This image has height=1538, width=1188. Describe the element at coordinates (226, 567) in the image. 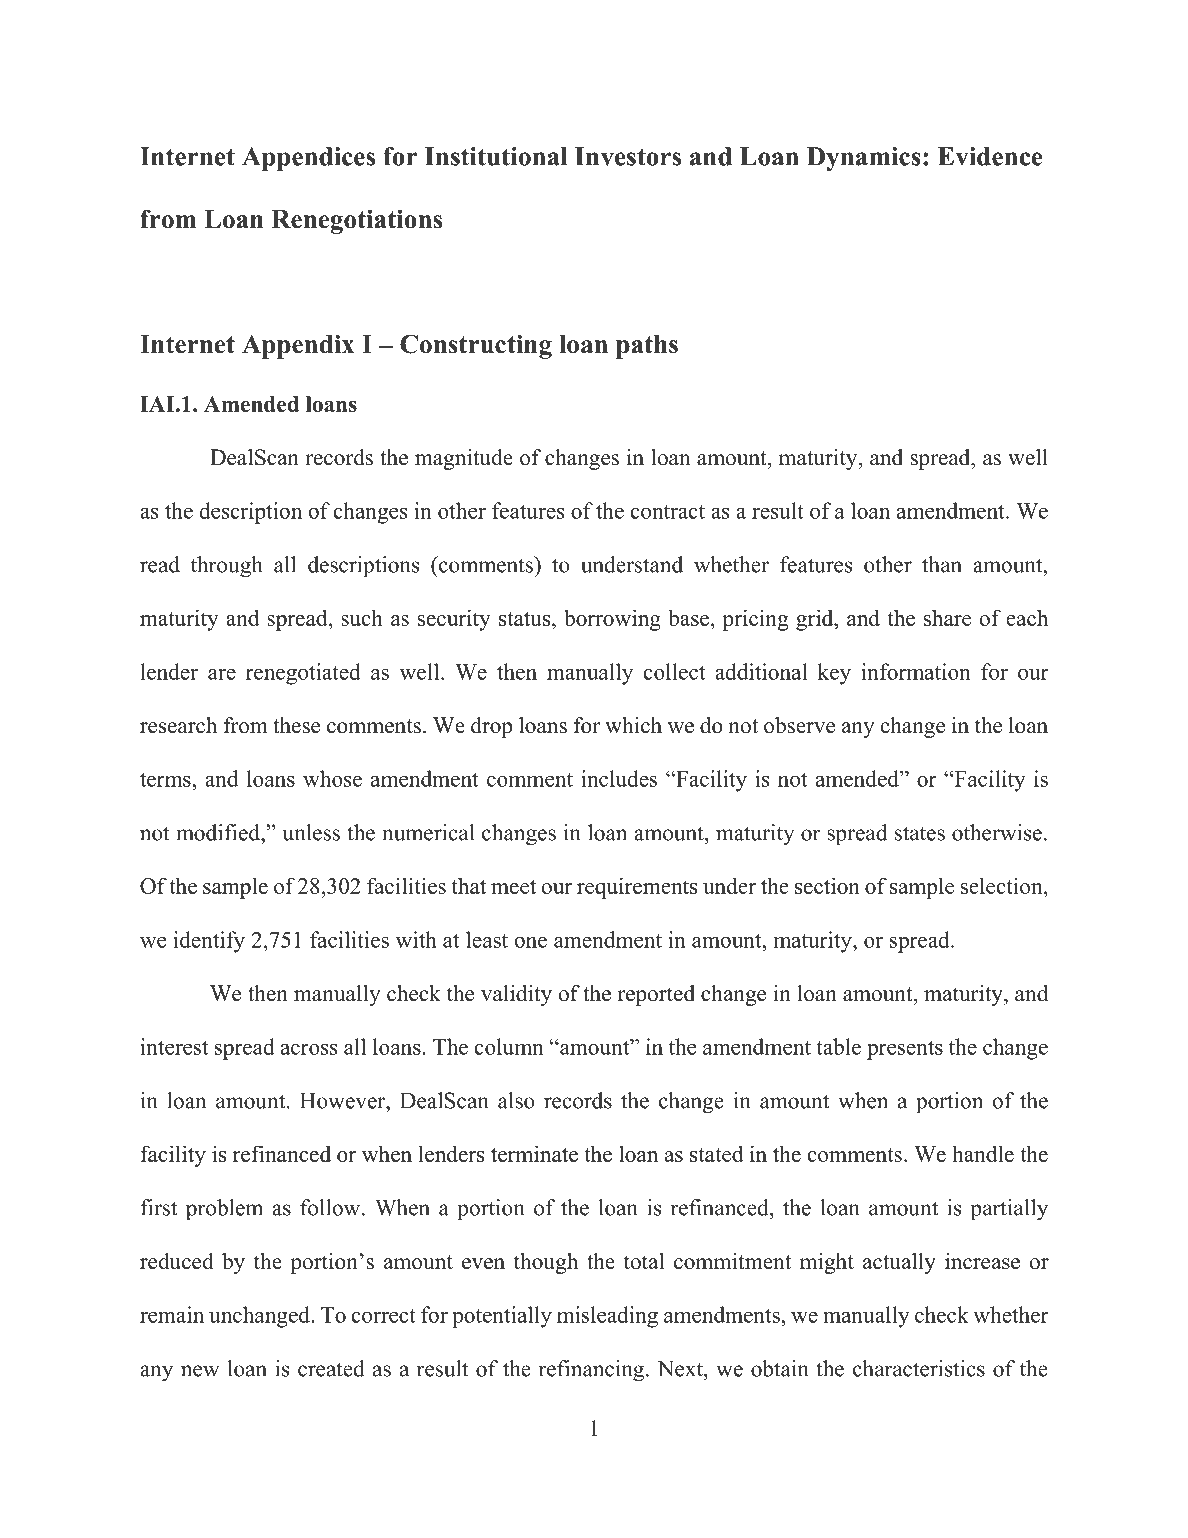

I see `through` at that location.
